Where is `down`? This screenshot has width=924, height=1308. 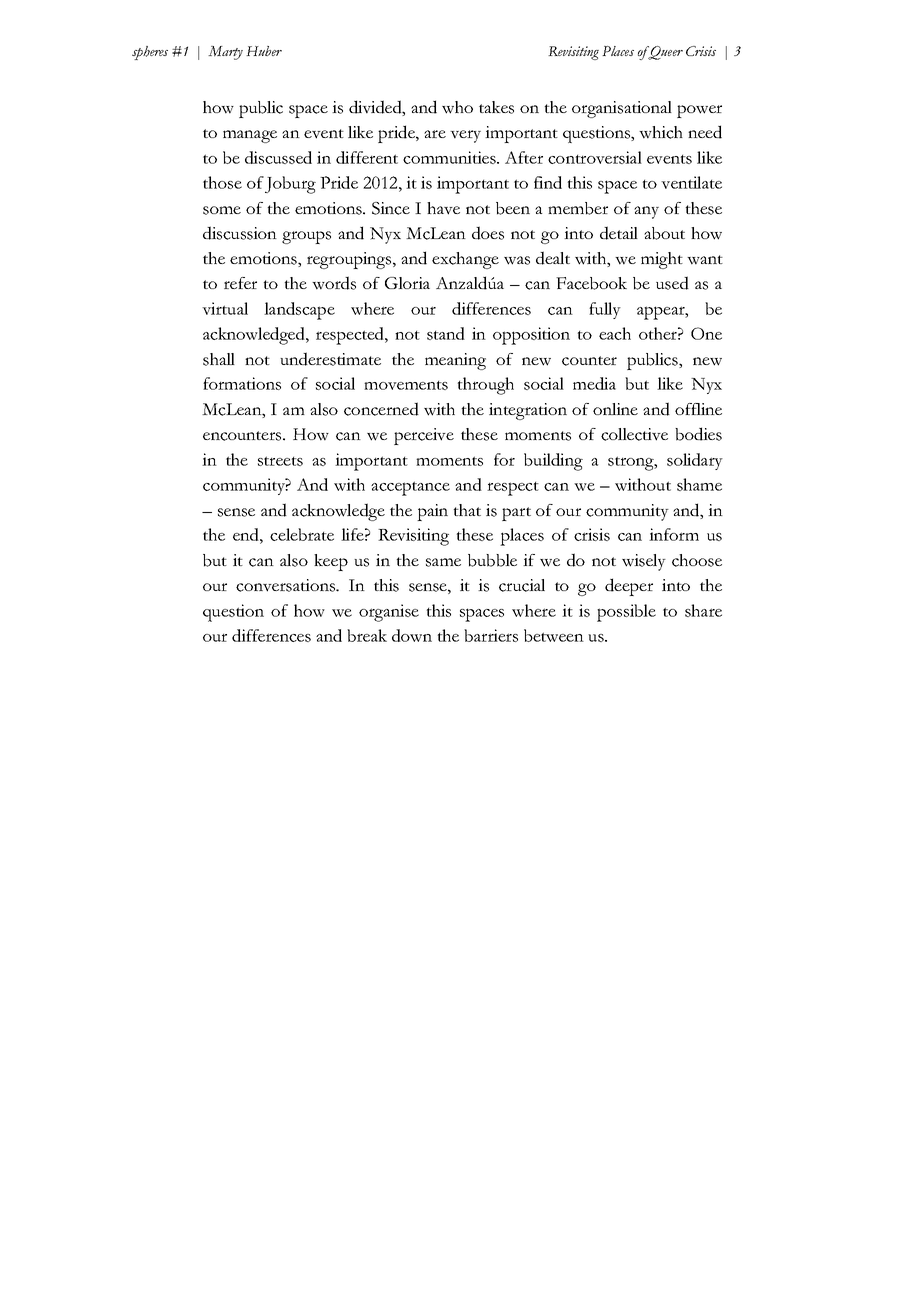 down is located at coordinates (412, 635).
